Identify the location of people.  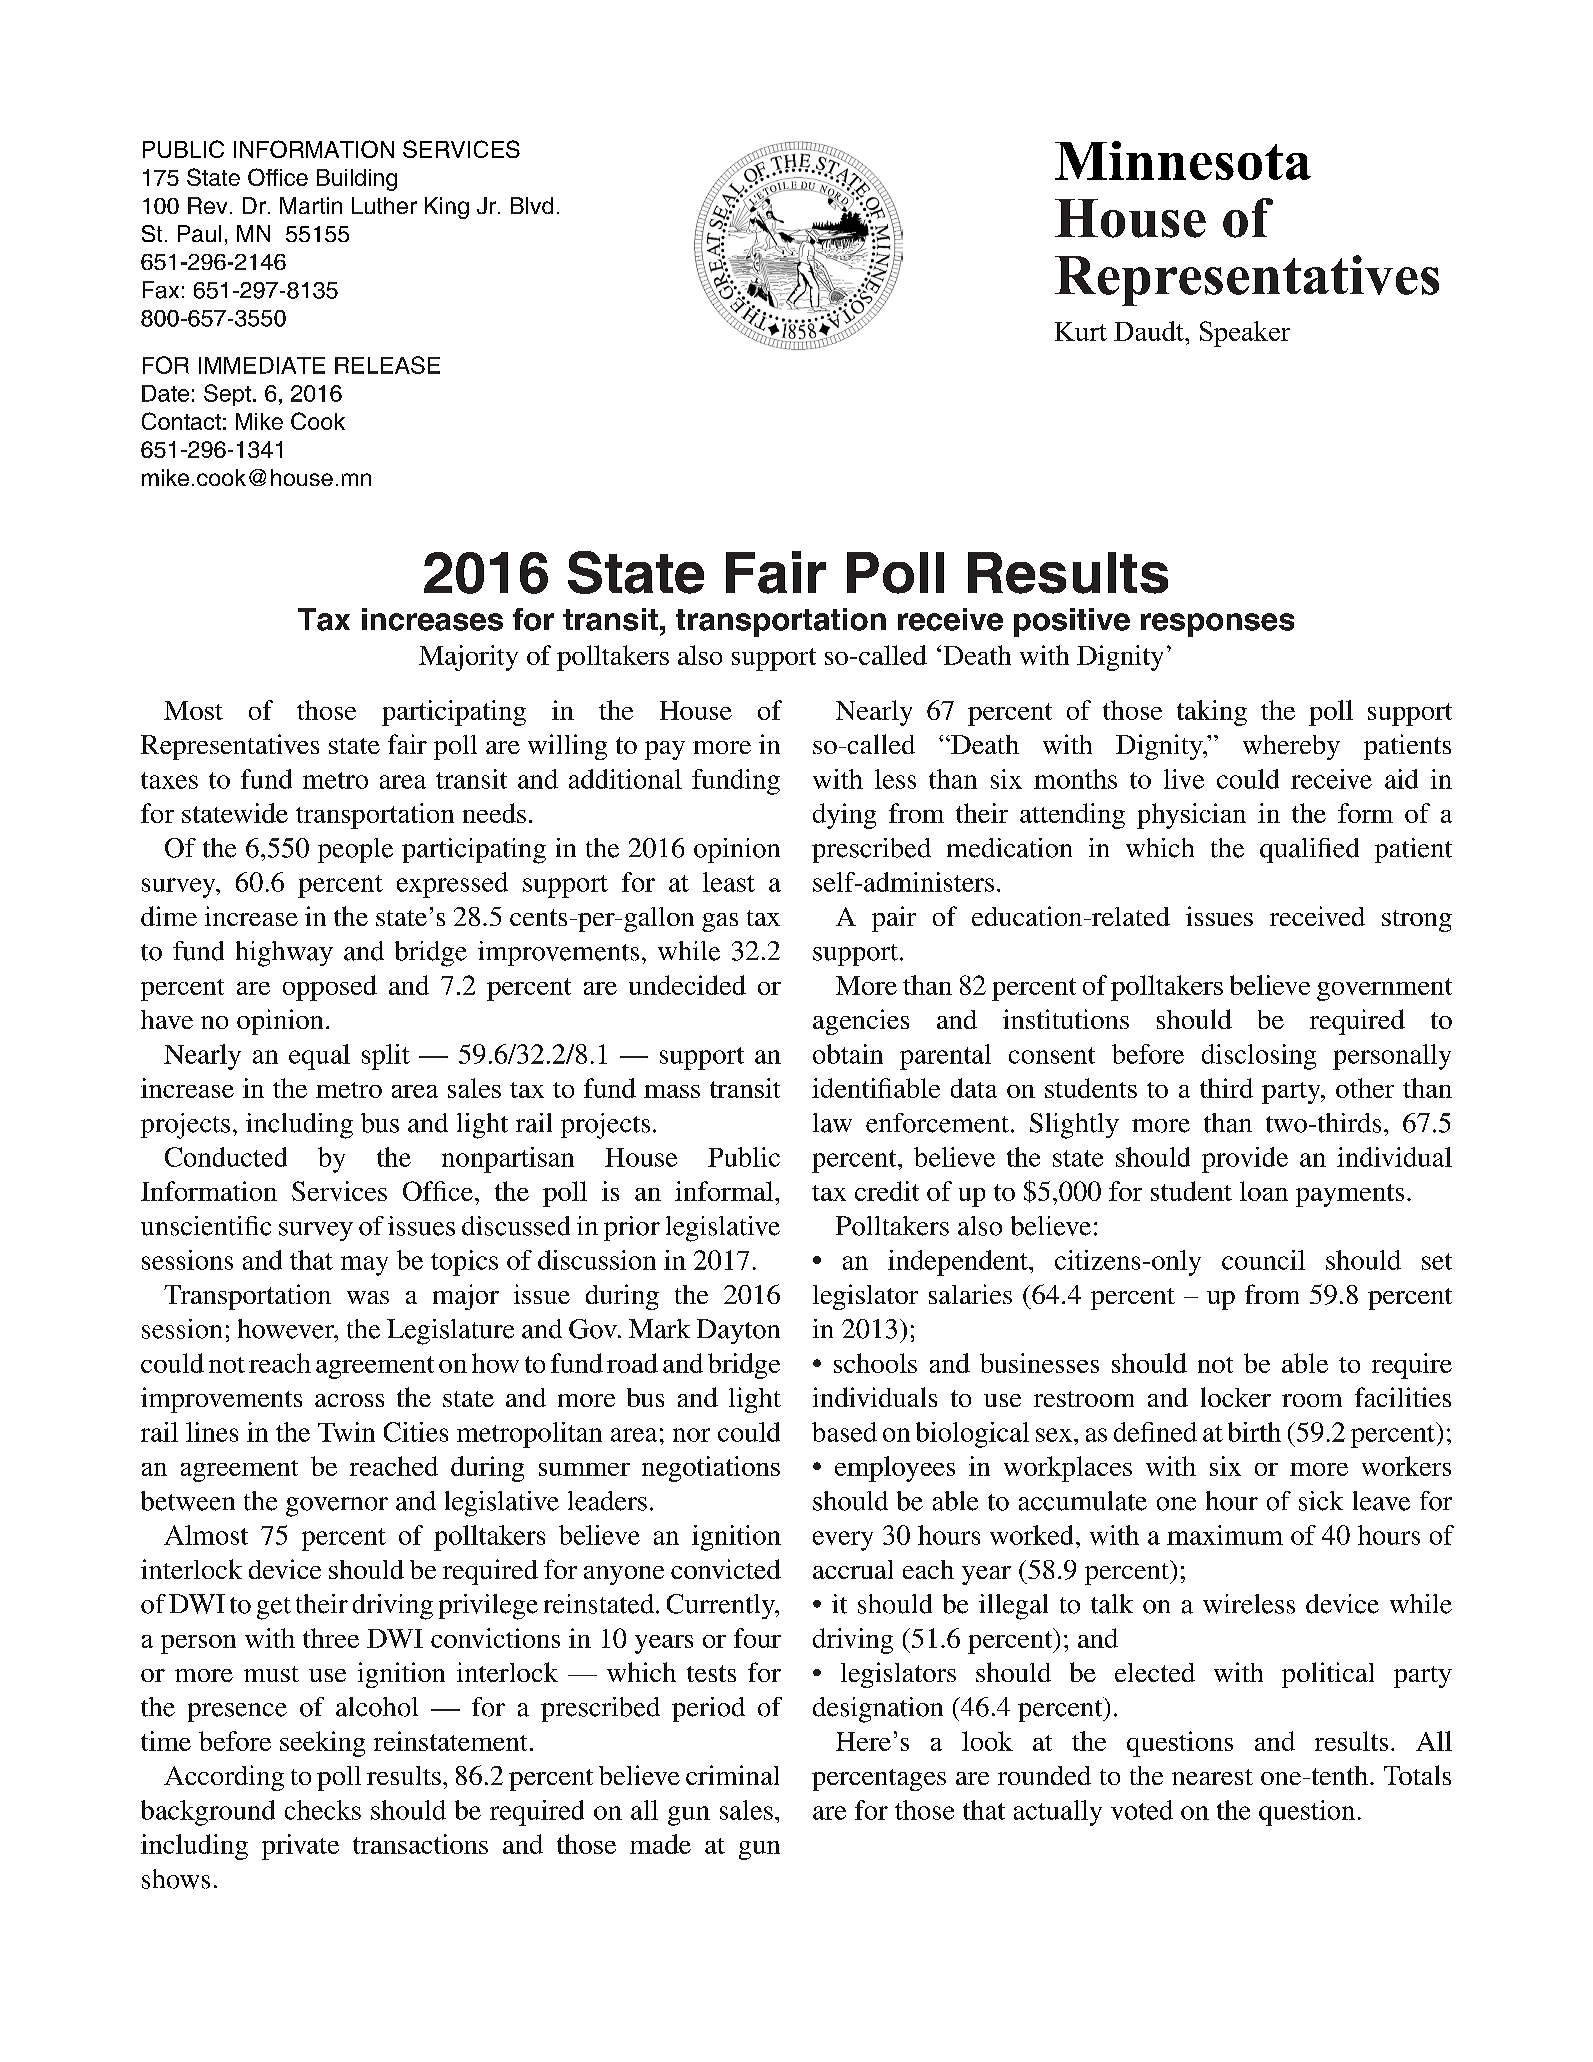
(355, 850).
